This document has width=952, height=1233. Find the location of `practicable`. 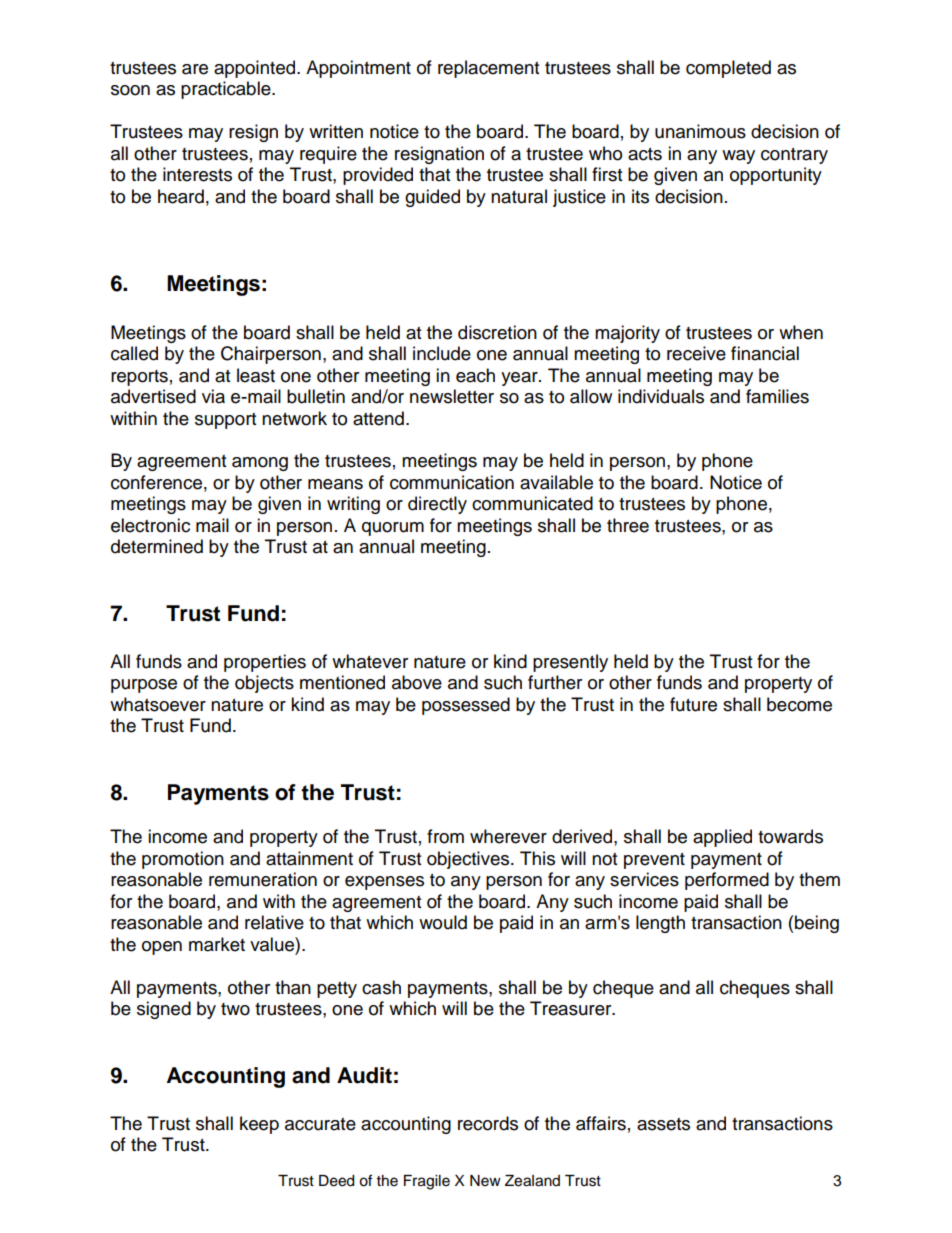

practicable is located at coordinates (227, 90).
